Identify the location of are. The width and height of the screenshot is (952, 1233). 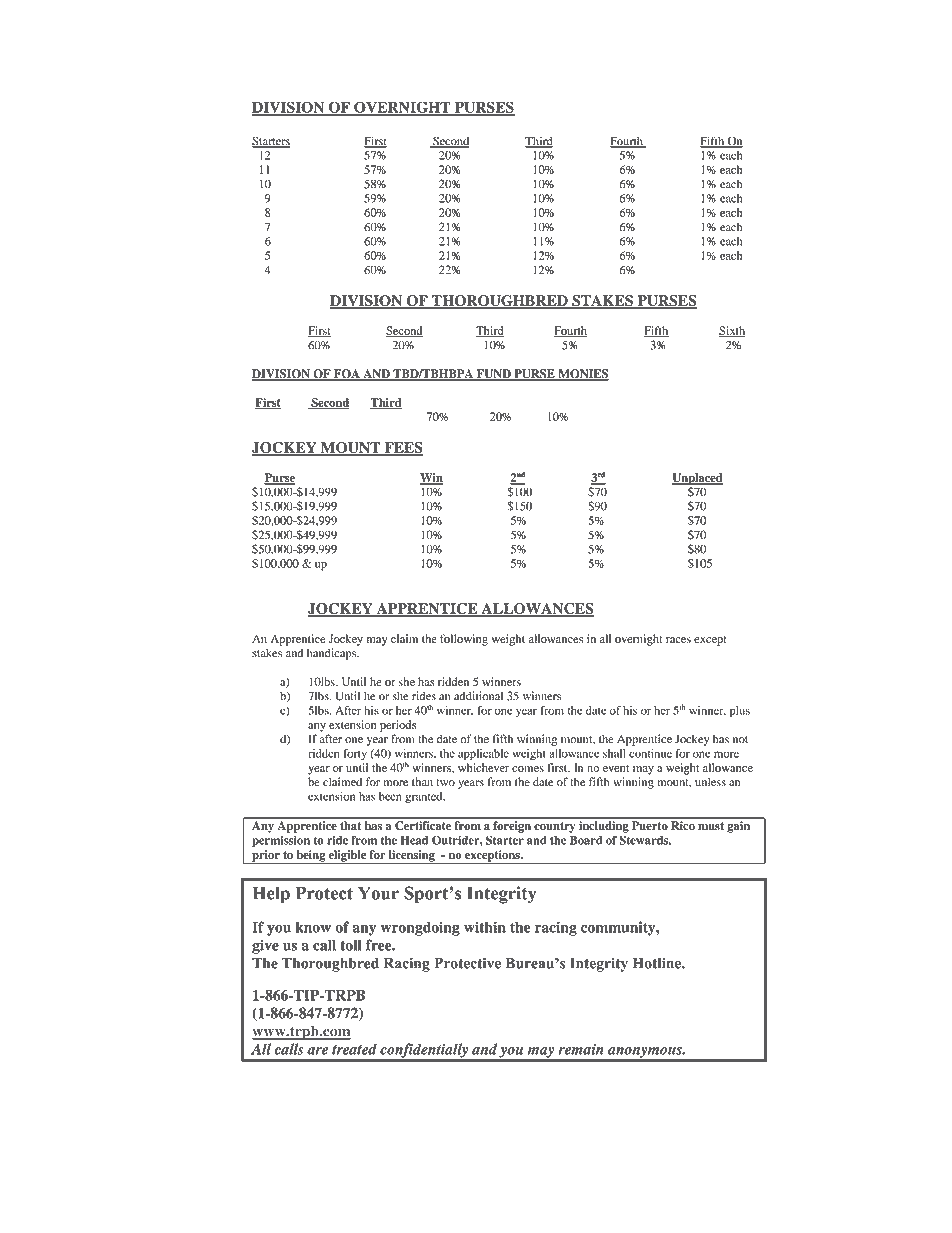
(317, 1051).
